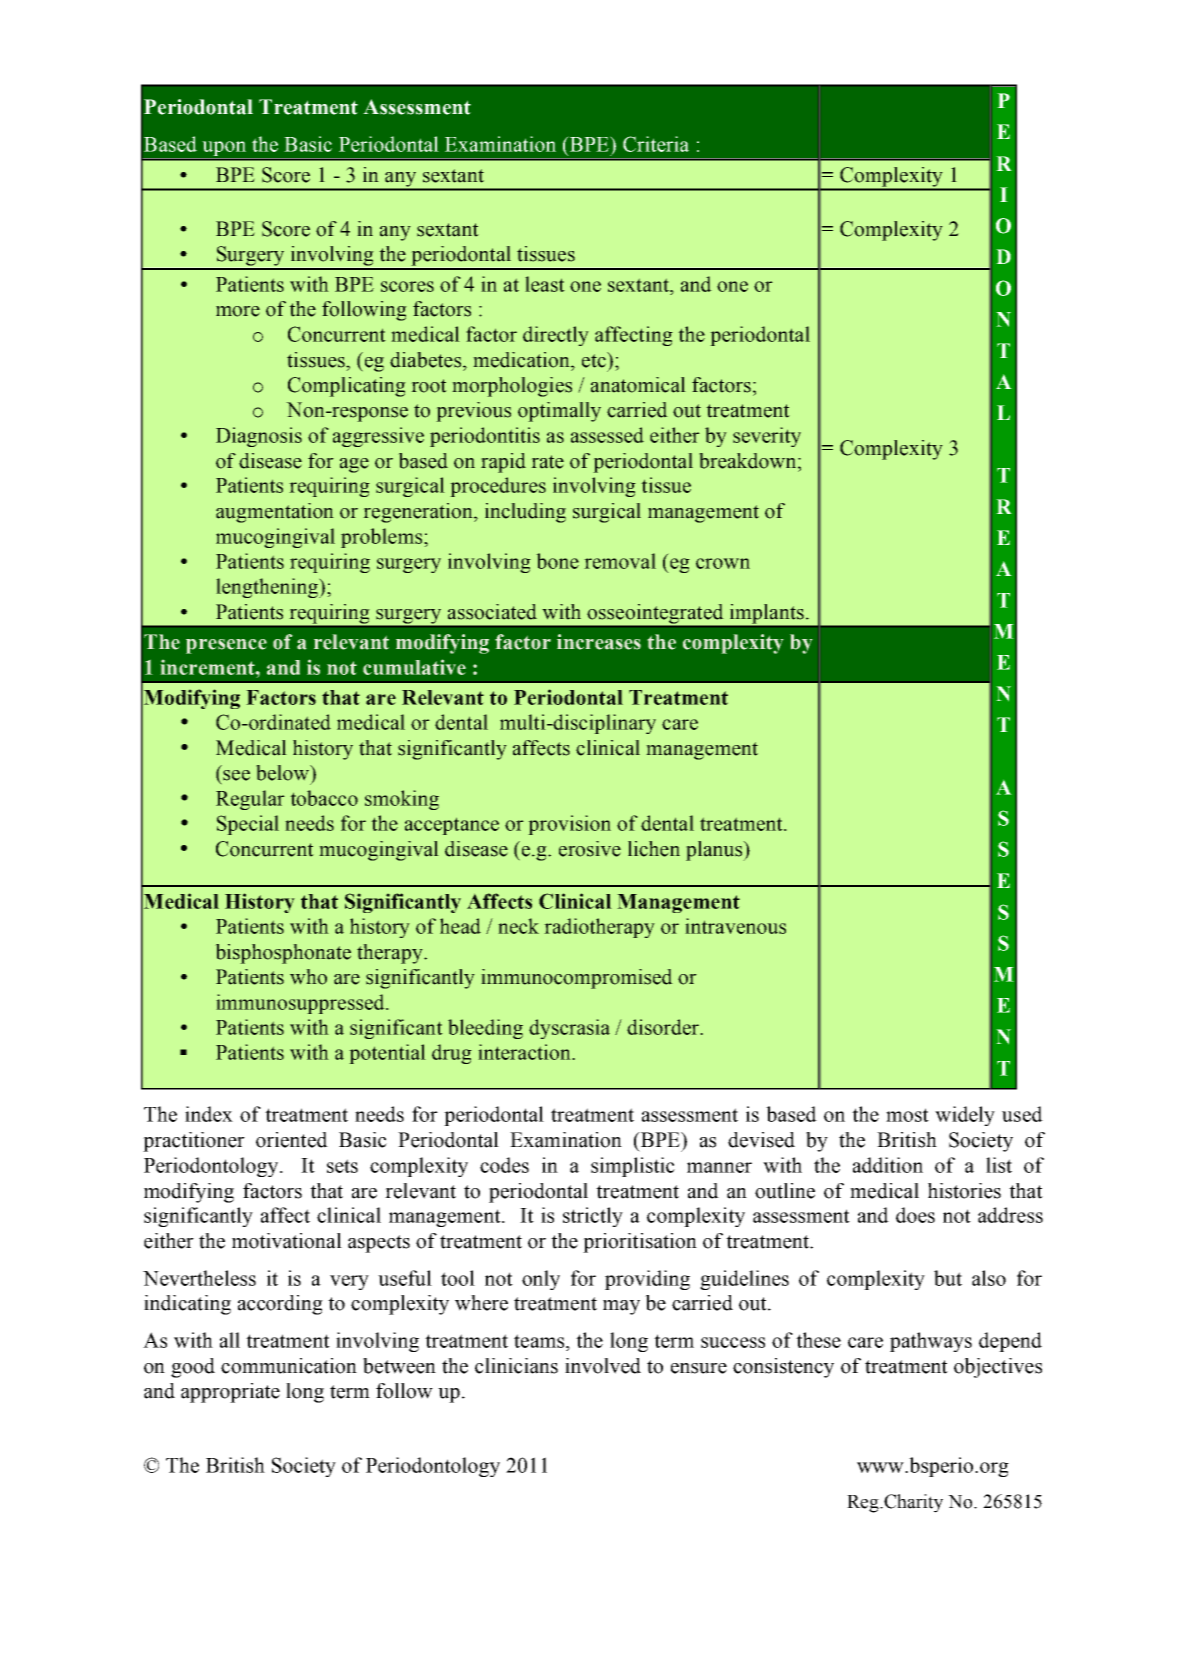 This screenshot has width=1186, height=1678. Describe the element at coordinates (577, 979) in the screenshot. I see `immunocompromised` at that location.
